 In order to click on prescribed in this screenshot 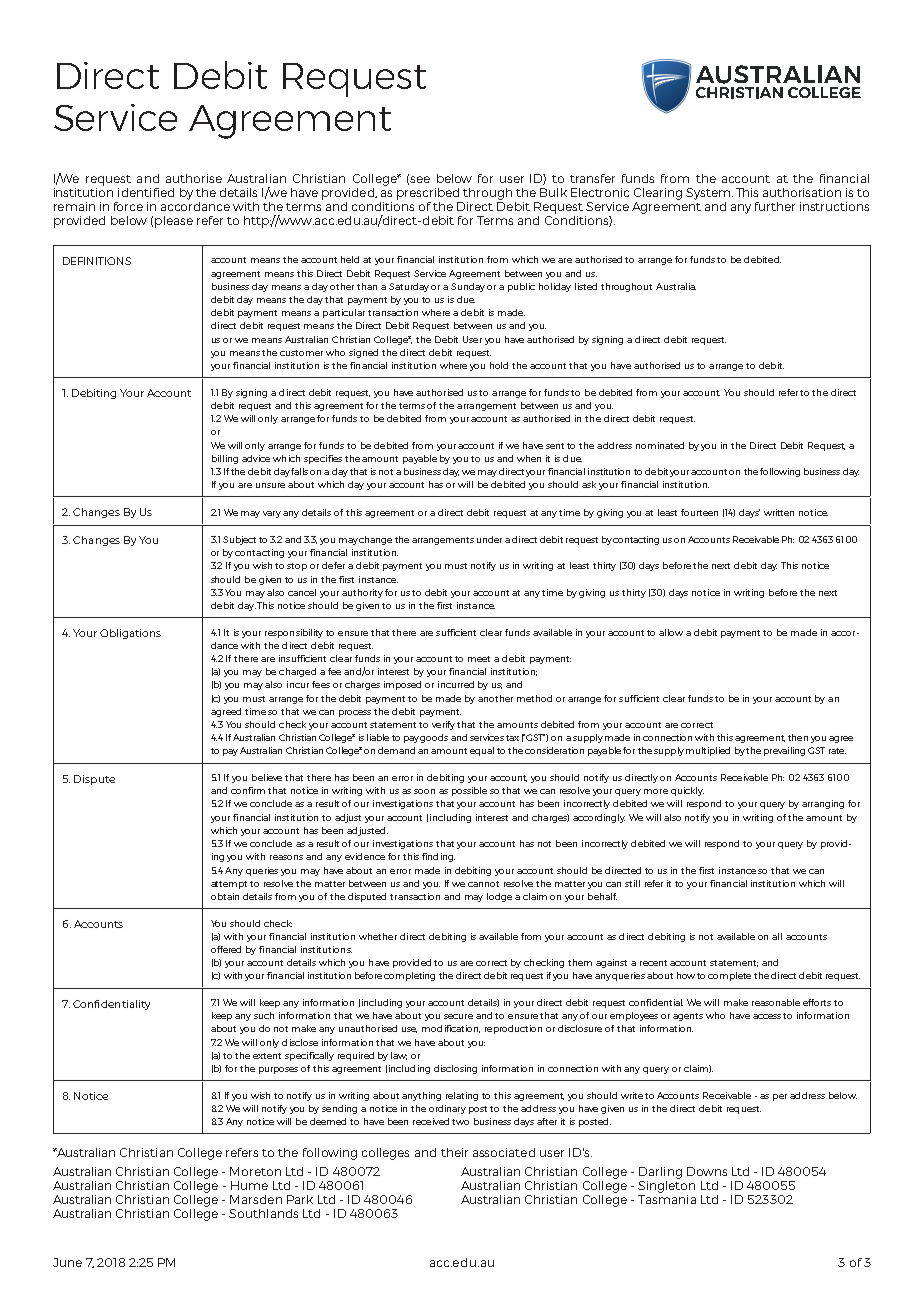, I will do `click(428, 194)`.
